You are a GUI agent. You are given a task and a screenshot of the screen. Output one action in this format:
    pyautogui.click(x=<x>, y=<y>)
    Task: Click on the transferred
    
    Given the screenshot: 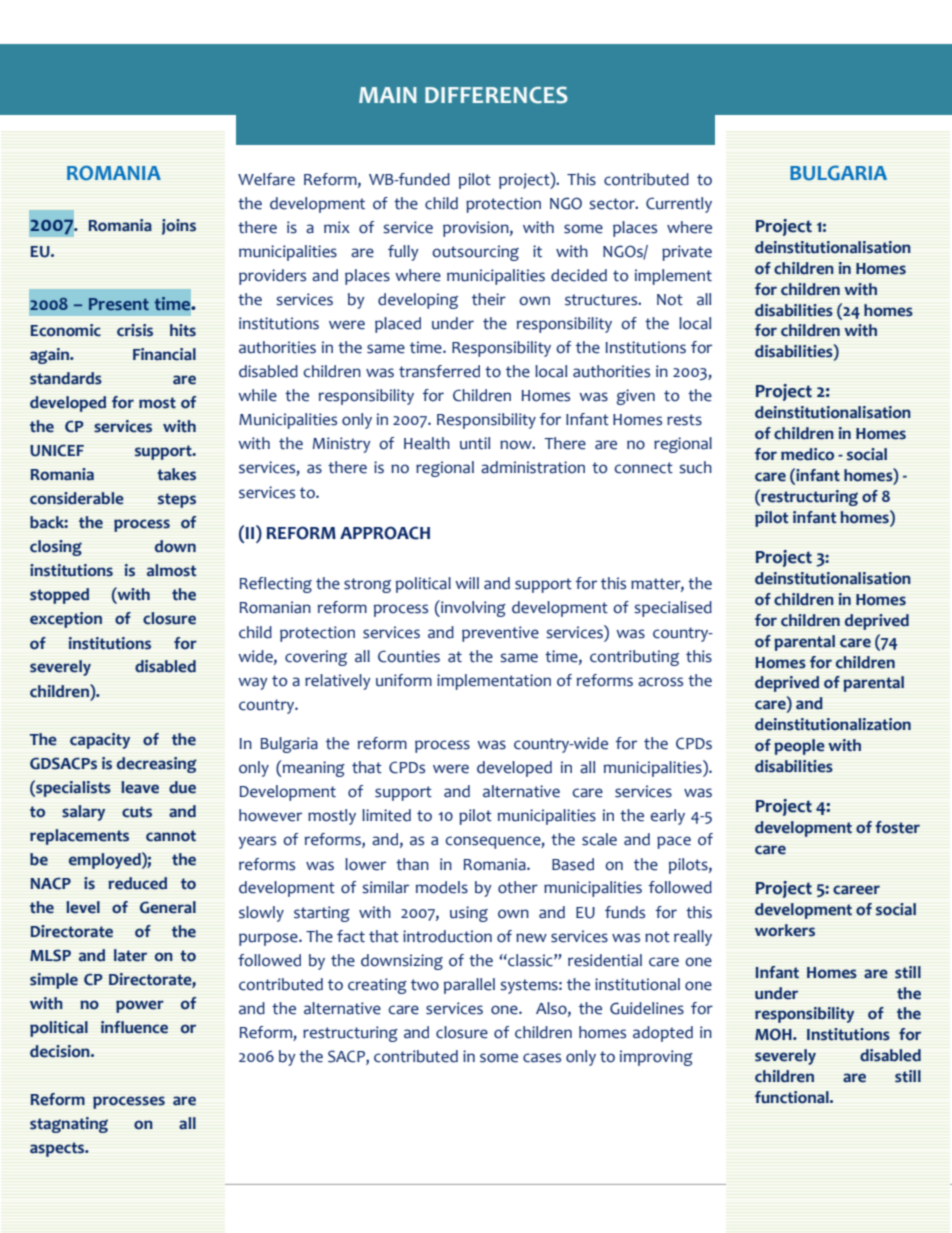 What is the action you would take?
    pyautogui.click(x=439, y=371)
